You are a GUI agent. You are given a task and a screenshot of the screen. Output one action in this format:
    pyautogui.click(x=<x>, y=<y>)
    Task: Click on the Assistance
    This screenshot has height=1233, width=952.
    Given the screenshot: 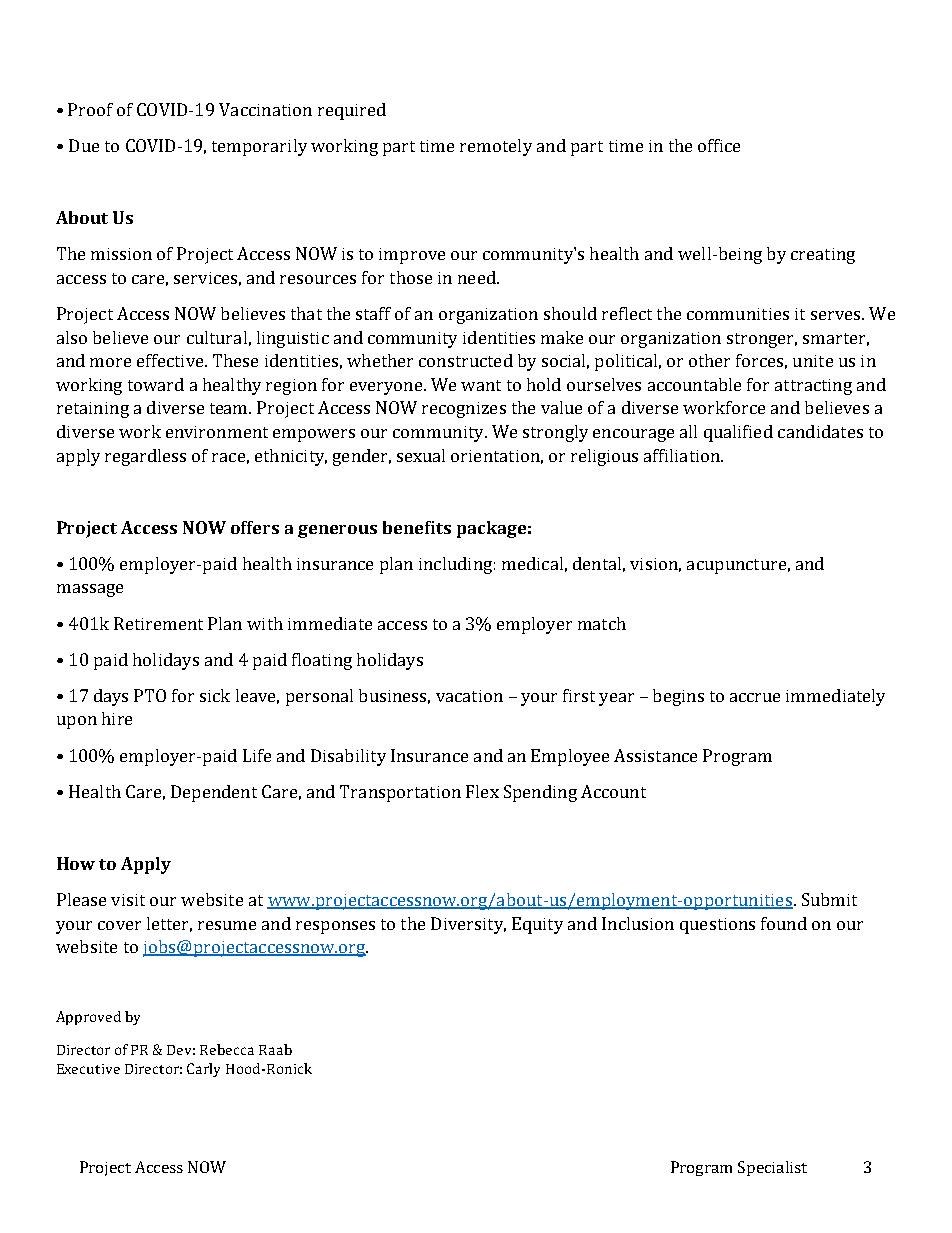 What is the action you would take?
    pyautogui.click(x=655, y=755)
